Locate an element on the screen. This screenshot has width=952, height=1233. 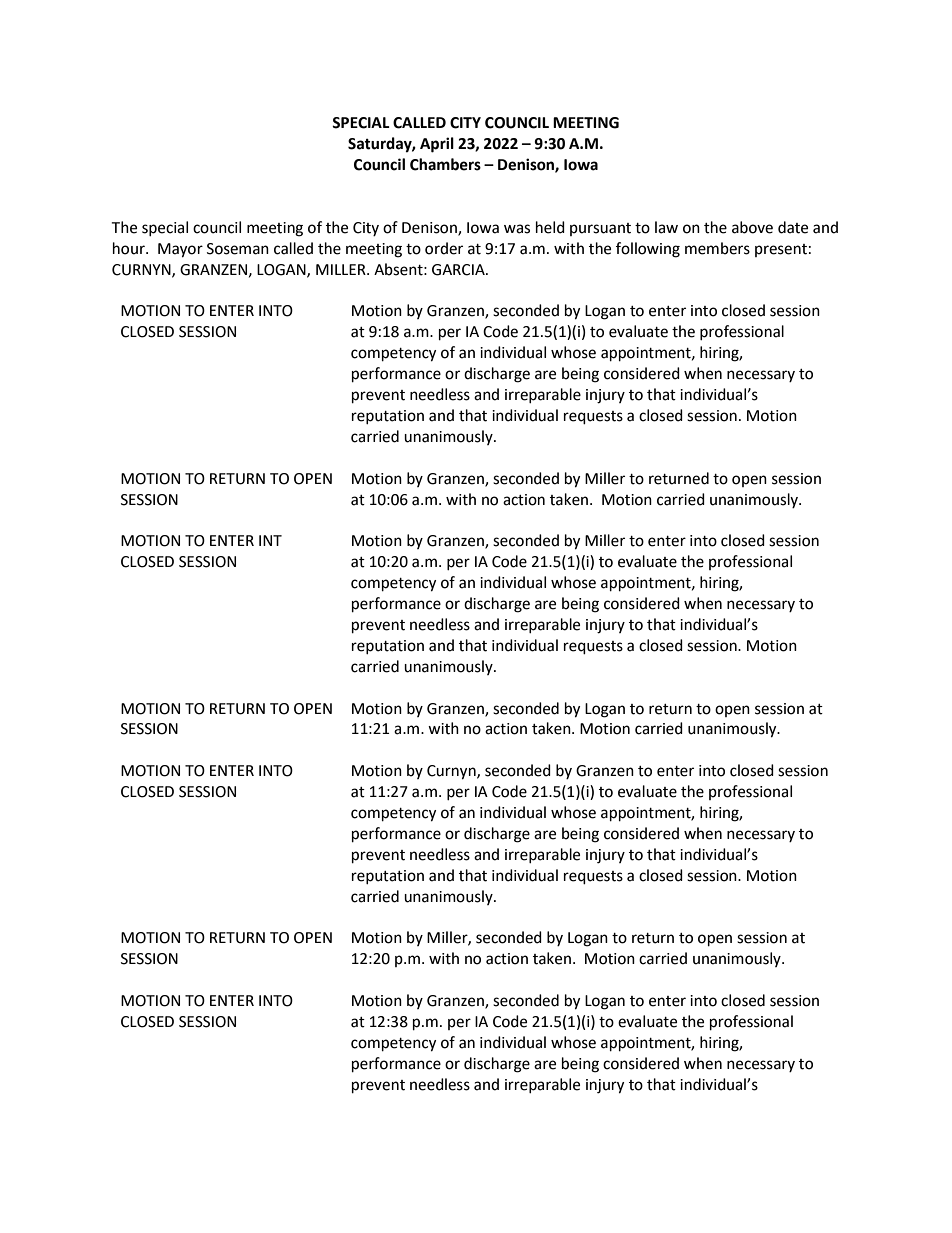
pursuant is located at coordinates (600, 229).
